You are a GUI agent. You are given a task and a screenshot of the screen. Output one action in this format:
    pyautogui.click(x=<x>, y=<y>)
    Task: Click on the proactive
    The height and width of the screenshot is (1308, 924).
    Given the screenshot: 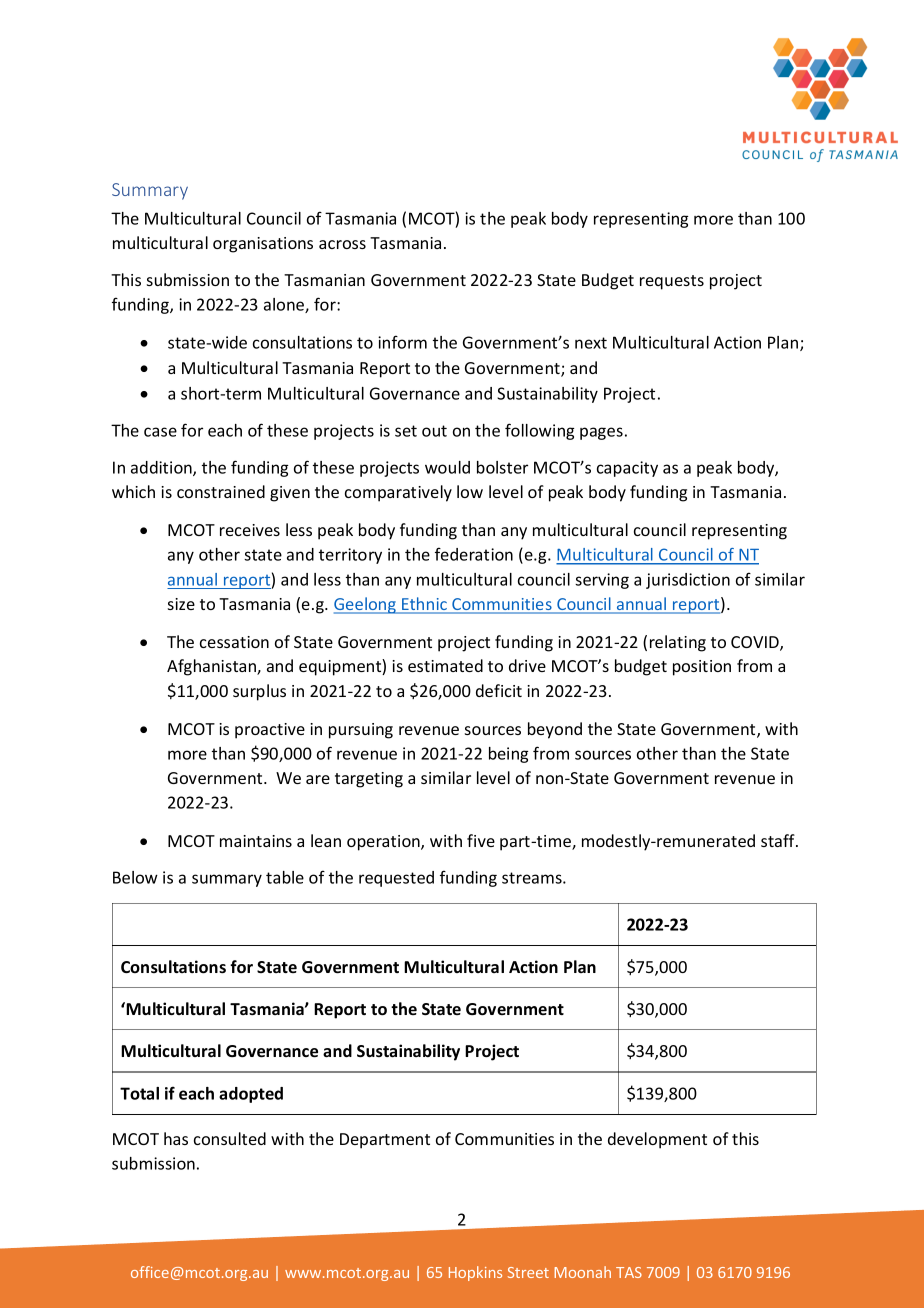 What is the action you would take?
    pyautogui.click(x=270, y=731)
